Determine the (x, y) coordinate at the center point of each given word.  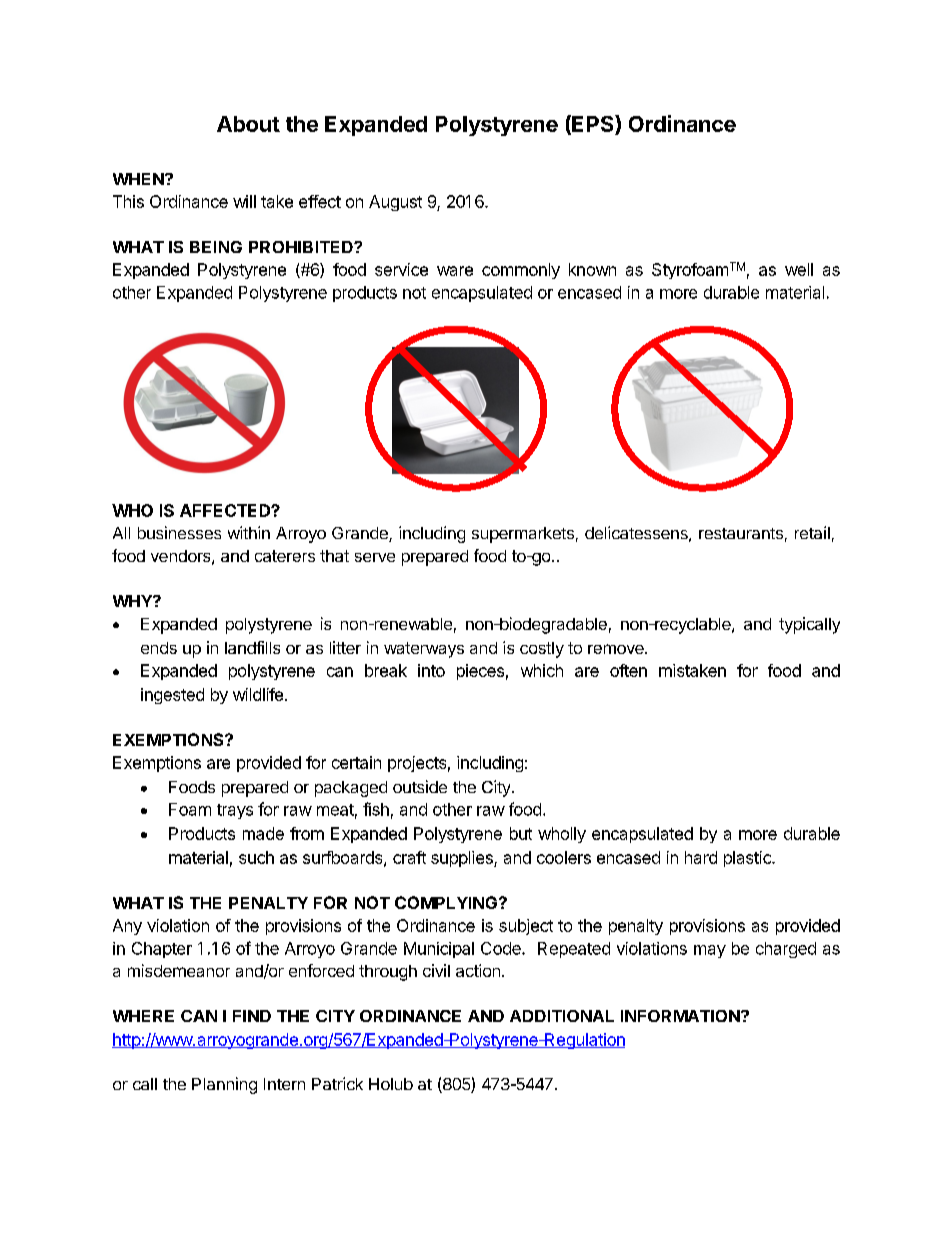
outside (420, 786)
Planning (224, 1085)
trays (235, 811)
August (395, 203)
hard (701, 857)
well (799, 269)
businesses (179, 532)
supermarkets (523, 535)
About (248, 124)
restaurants (741, 533)
